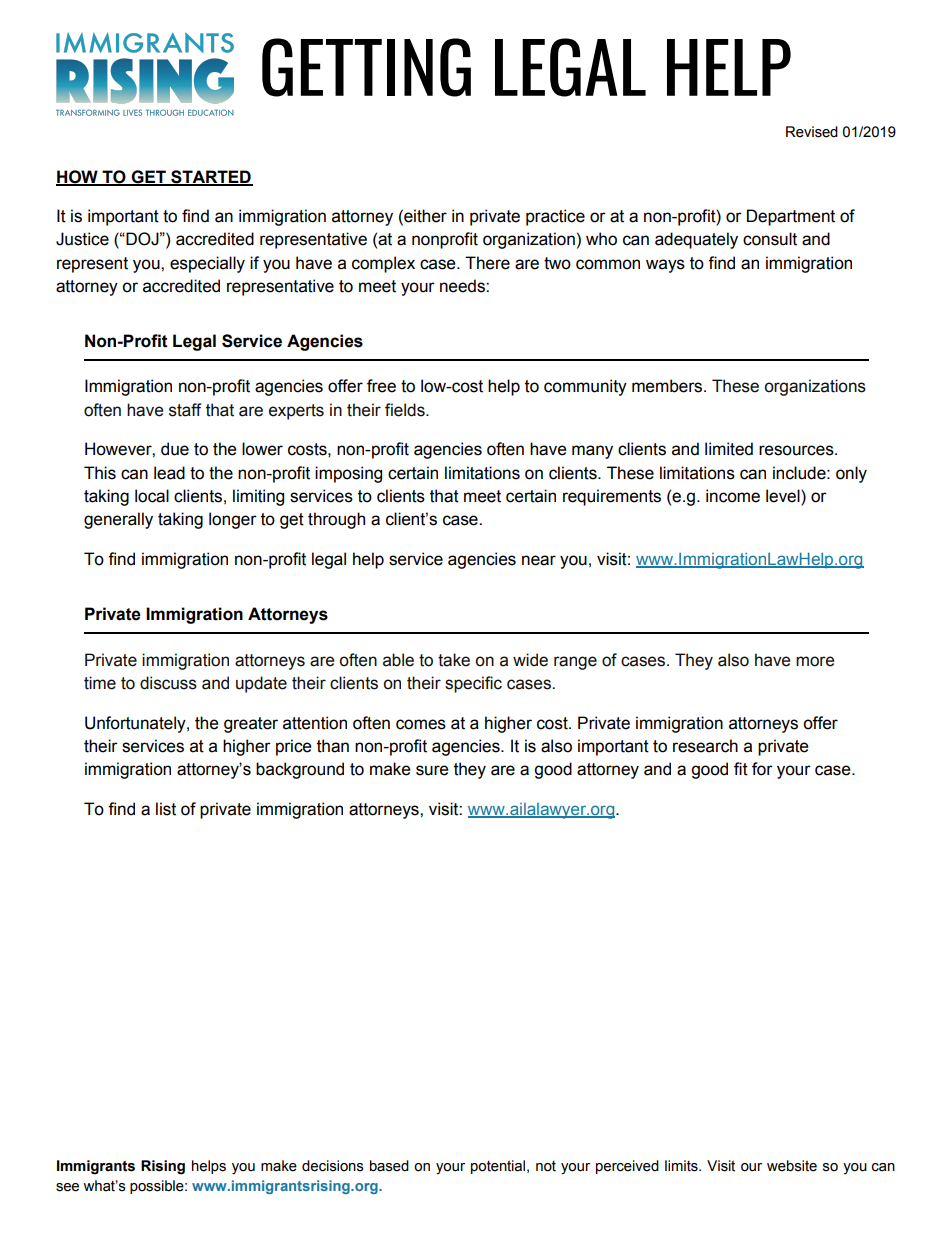 The image size is (952, 1233). What do you see at coordinates (812, 132) in the screenshot?
I see `Revised` at bounding box center [812, 132].
